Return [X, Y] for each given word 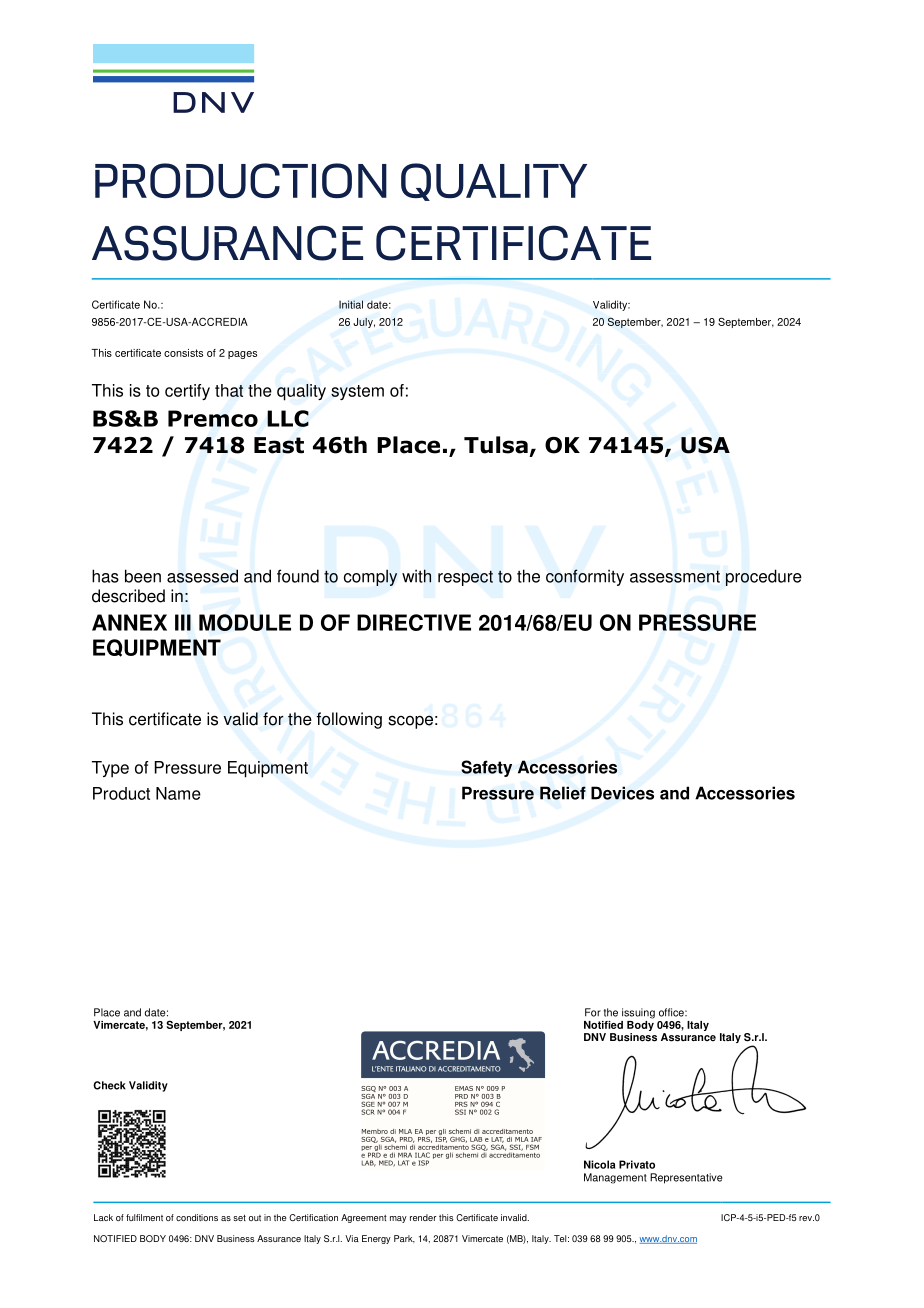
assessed [202, 576]
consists [183, 353]
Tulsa [496, 445]
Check [109, 1085]
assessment [675, 576]
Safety [486, 768]
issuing [638, 1013]
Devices [622, 793]
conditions [197, 1217]
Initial [351, 304]
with [416, 576]
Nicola [599, 1164]
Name [178, 793]
